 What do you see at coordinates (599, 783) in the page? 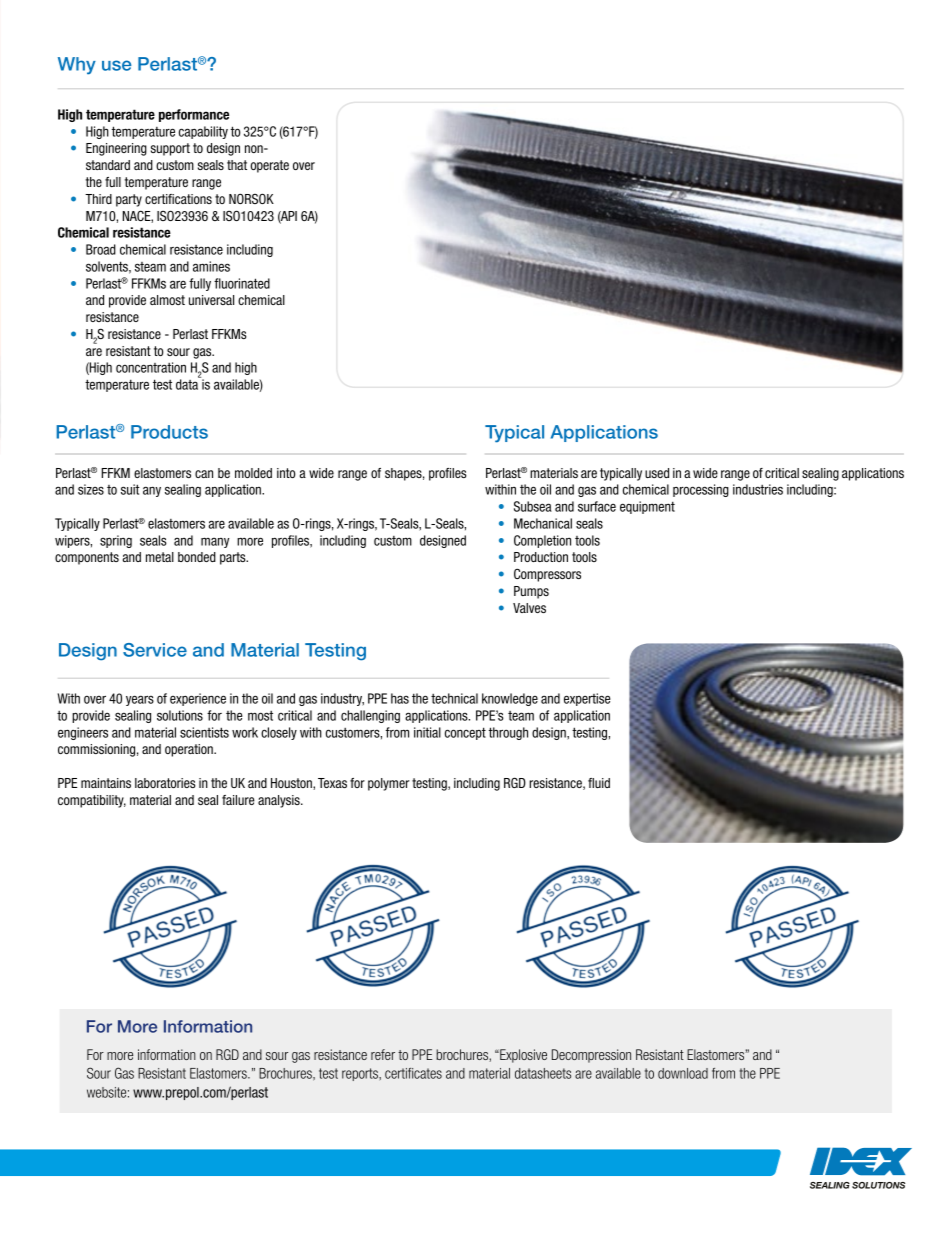
I see `fluid` at bounding box center [599, 783].
